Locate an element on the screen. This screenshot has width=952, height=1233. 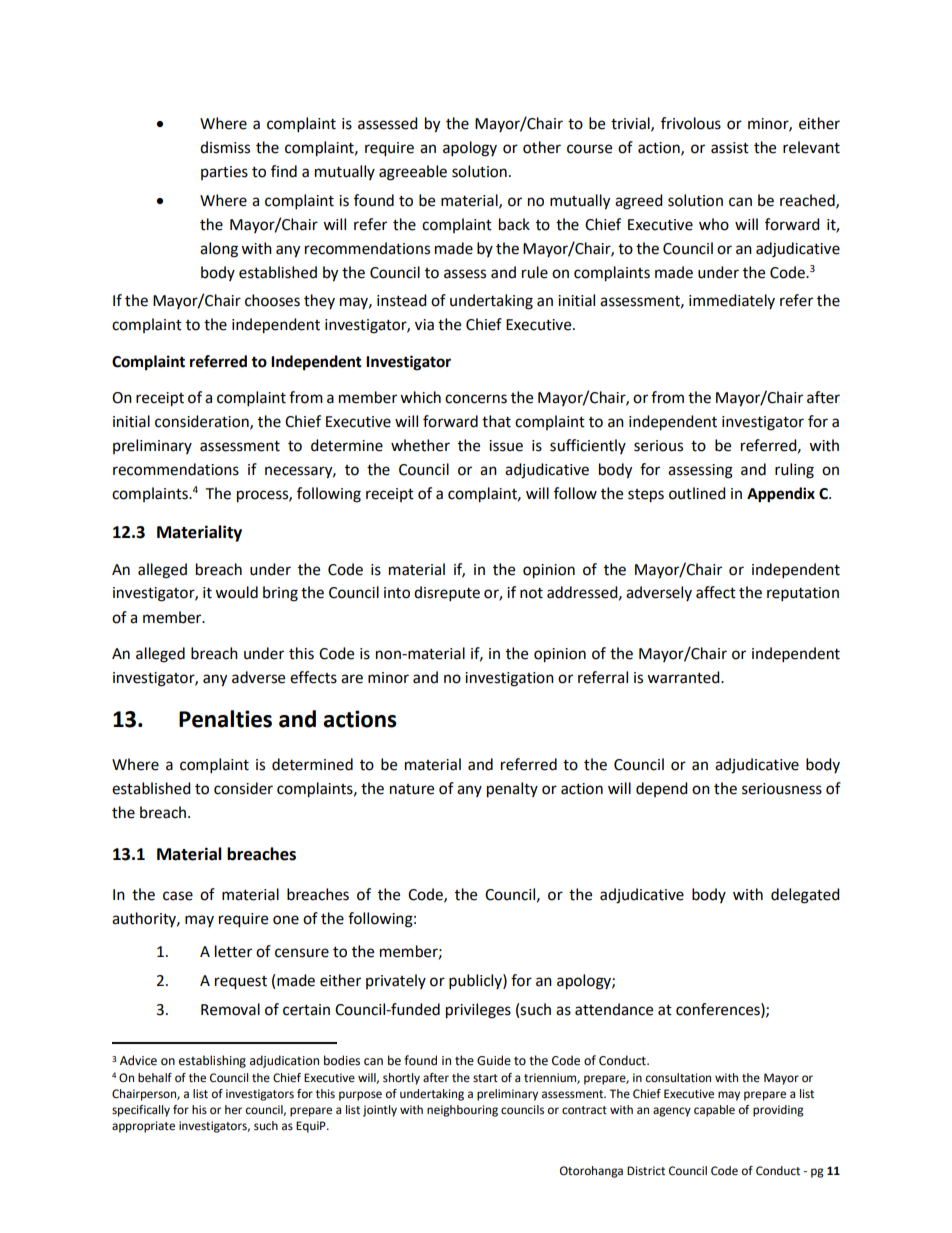
dismiss is located at coordinates (225, 147).
